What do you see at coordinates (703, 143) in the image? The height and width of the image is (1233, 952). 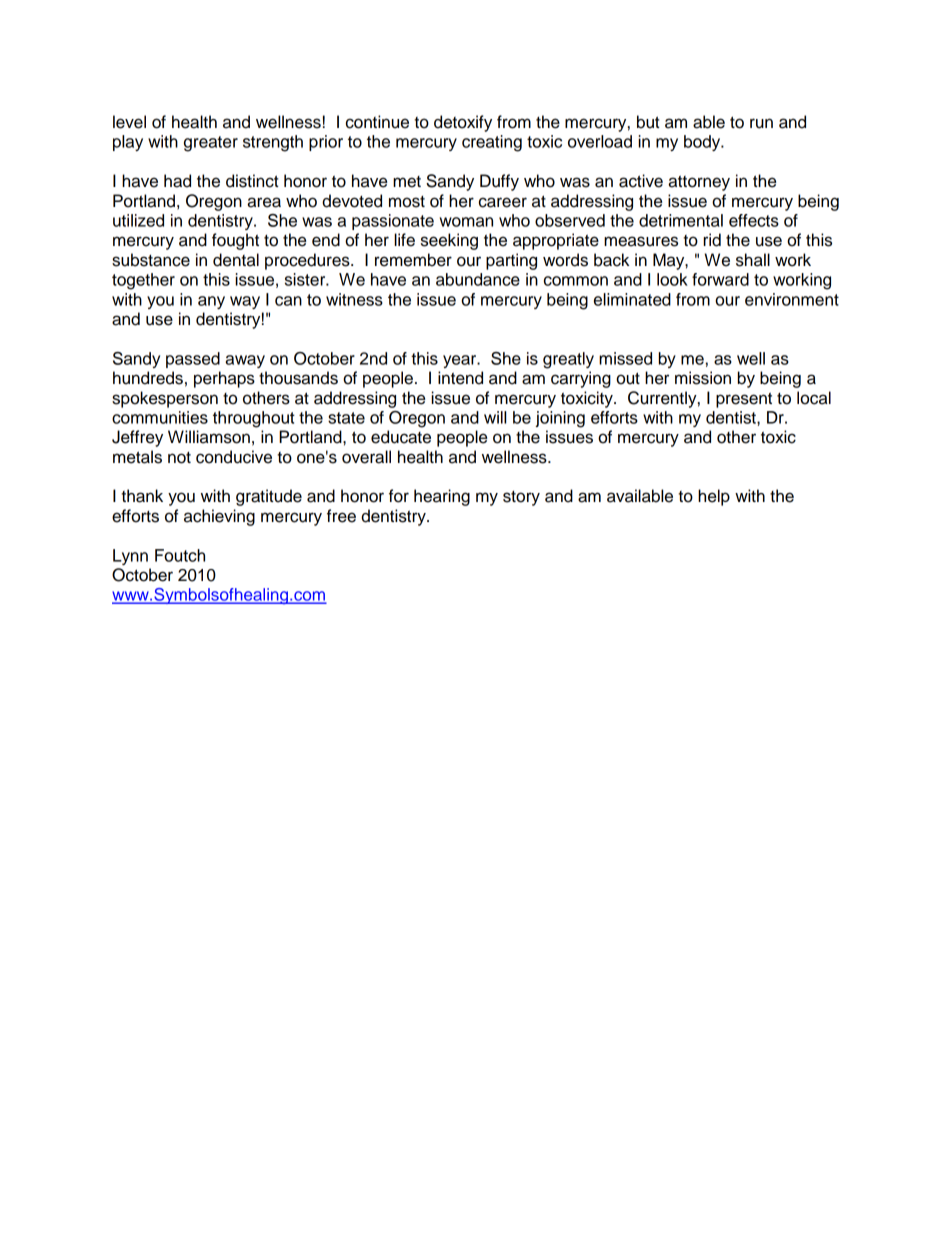 I see `body` at bounding box center [703, 143].
